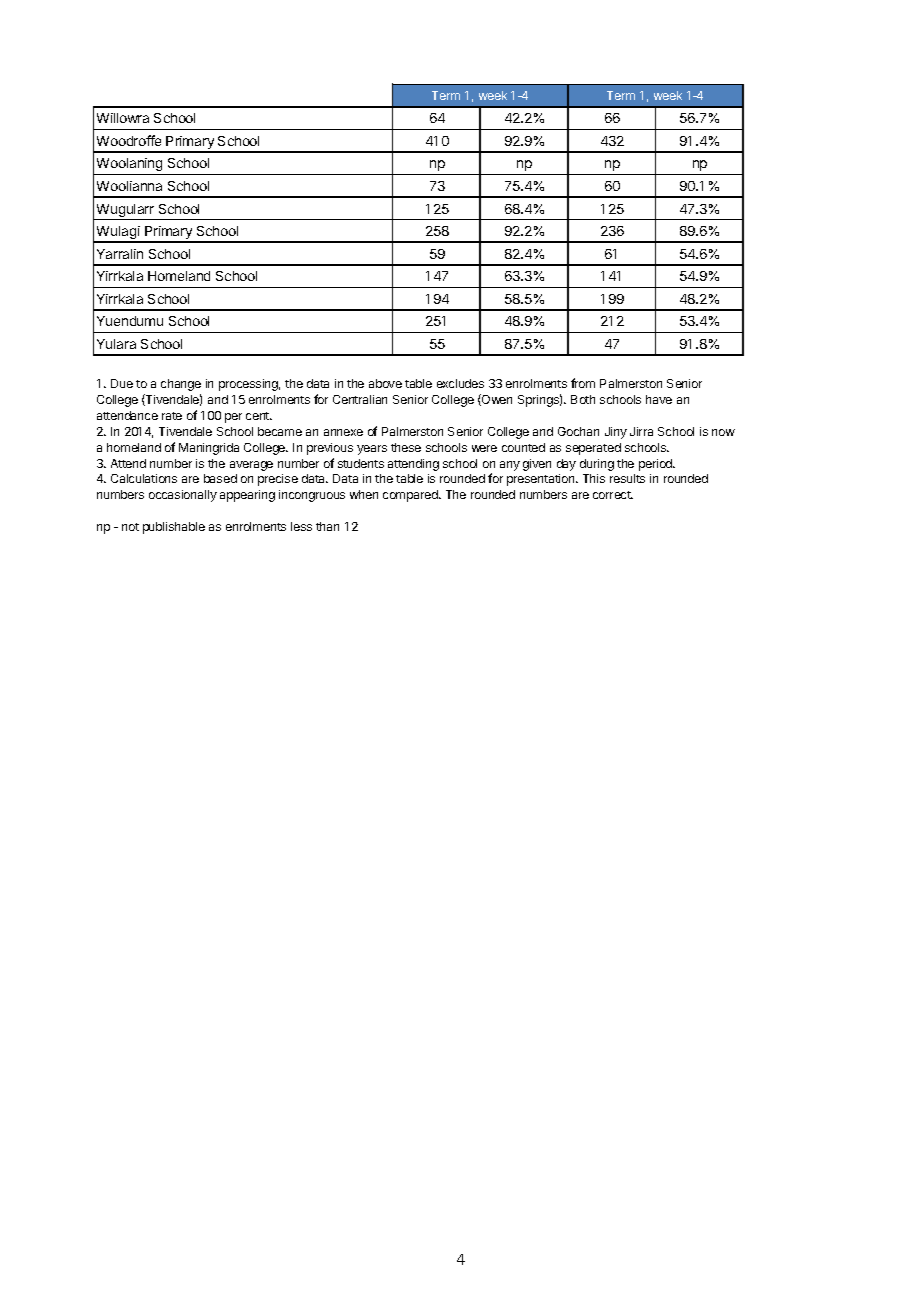  What do you see at coordinates (583, 383) in the page?
I see `from` at bounding box center [583, 383].
